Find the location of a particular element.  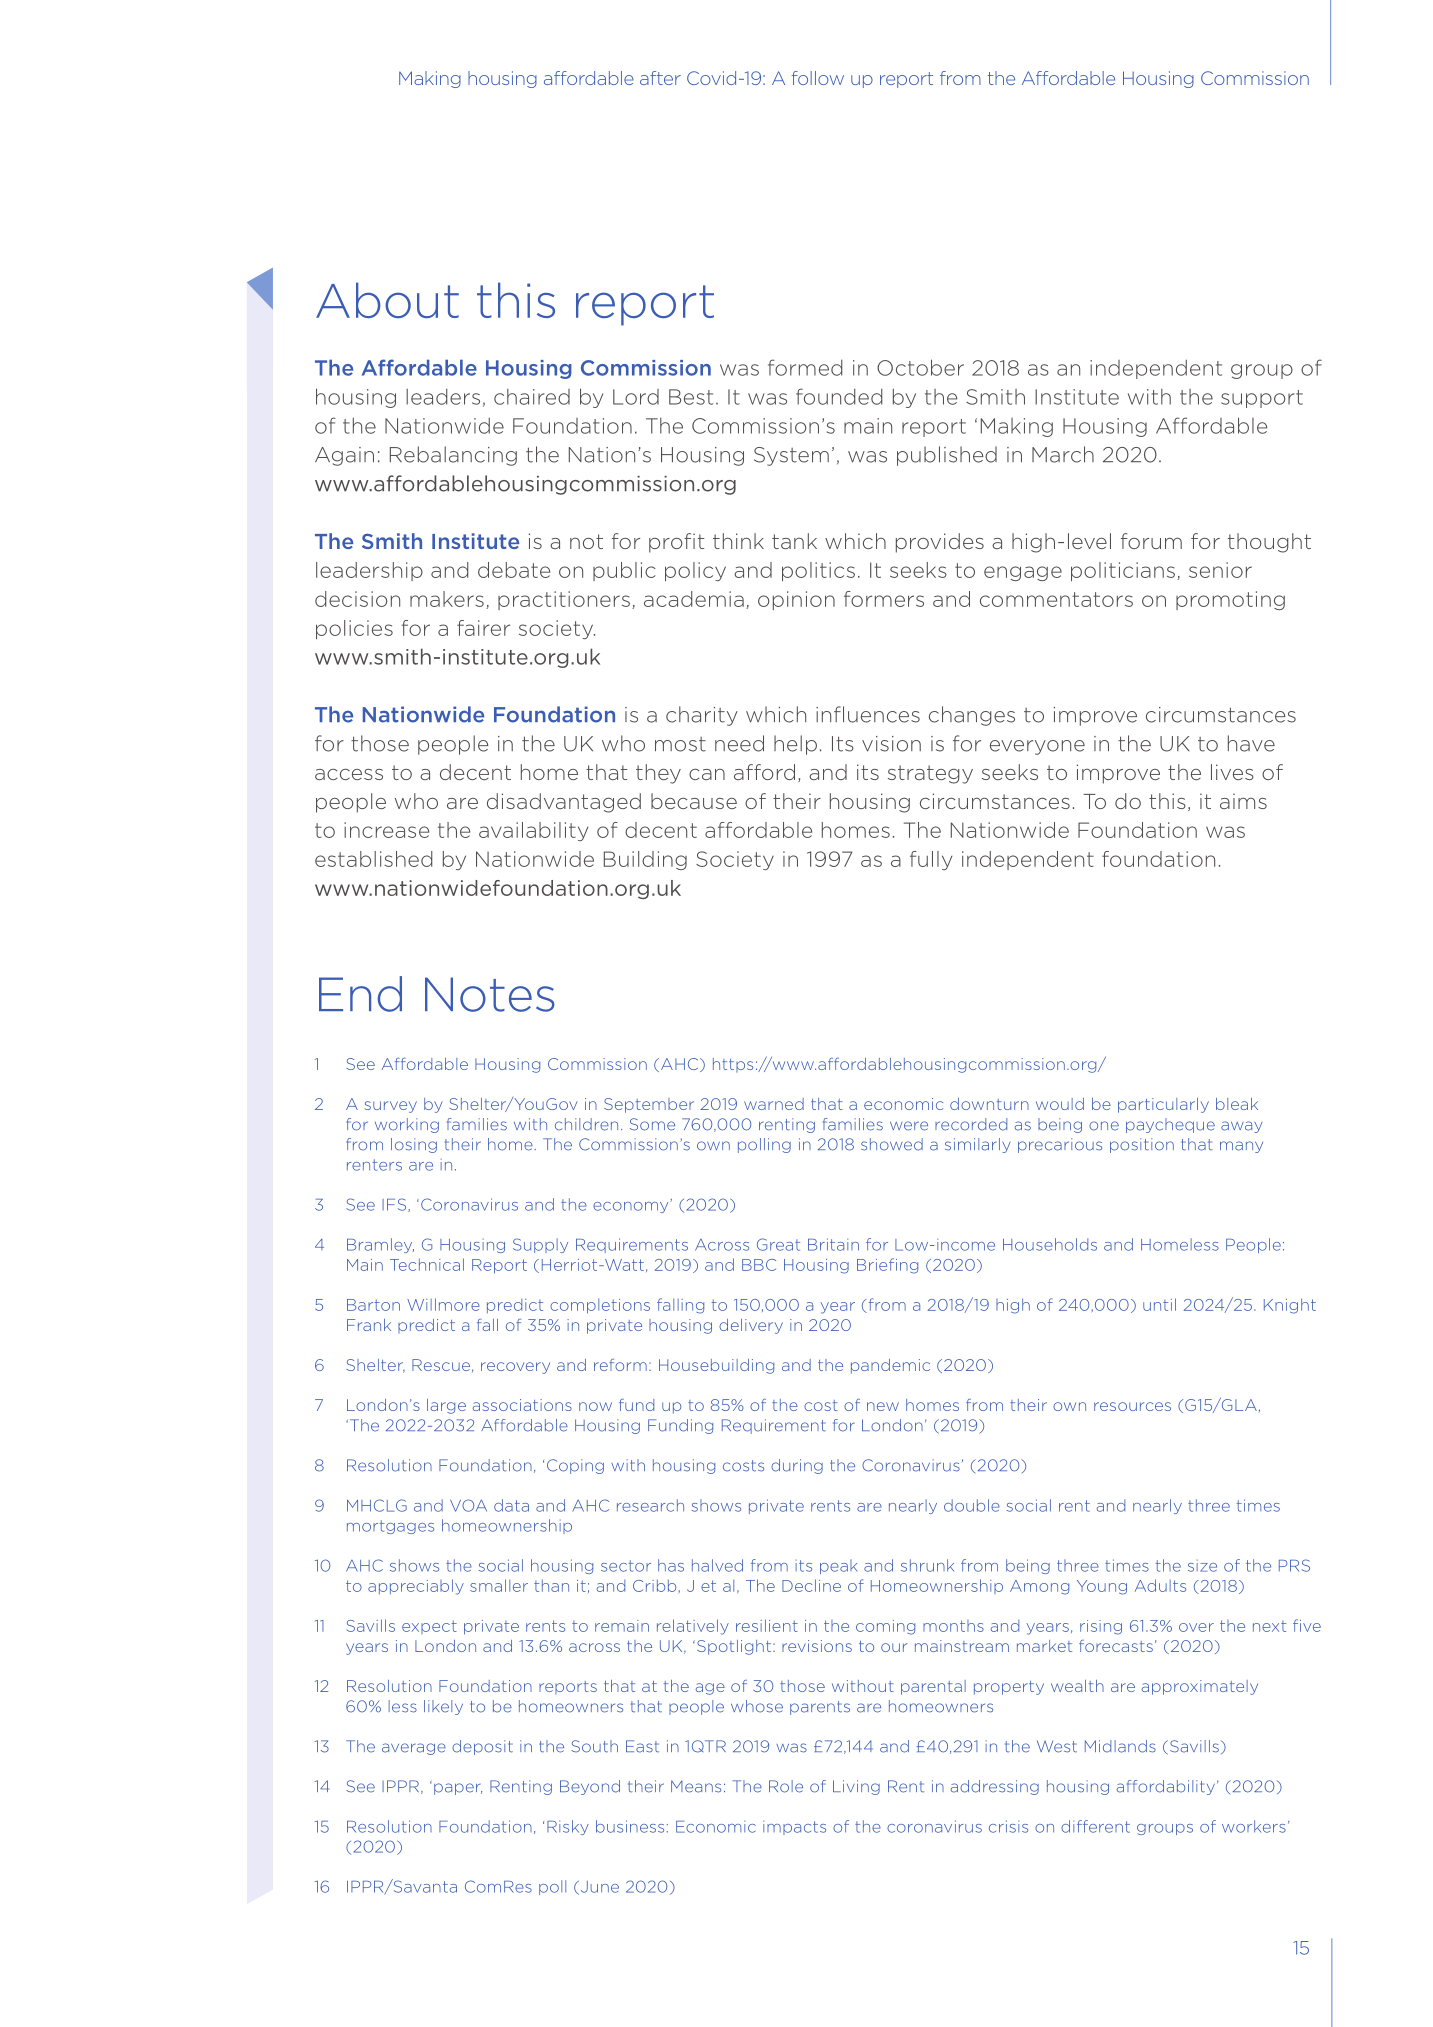

makers is located at coordinates (447, 599).
